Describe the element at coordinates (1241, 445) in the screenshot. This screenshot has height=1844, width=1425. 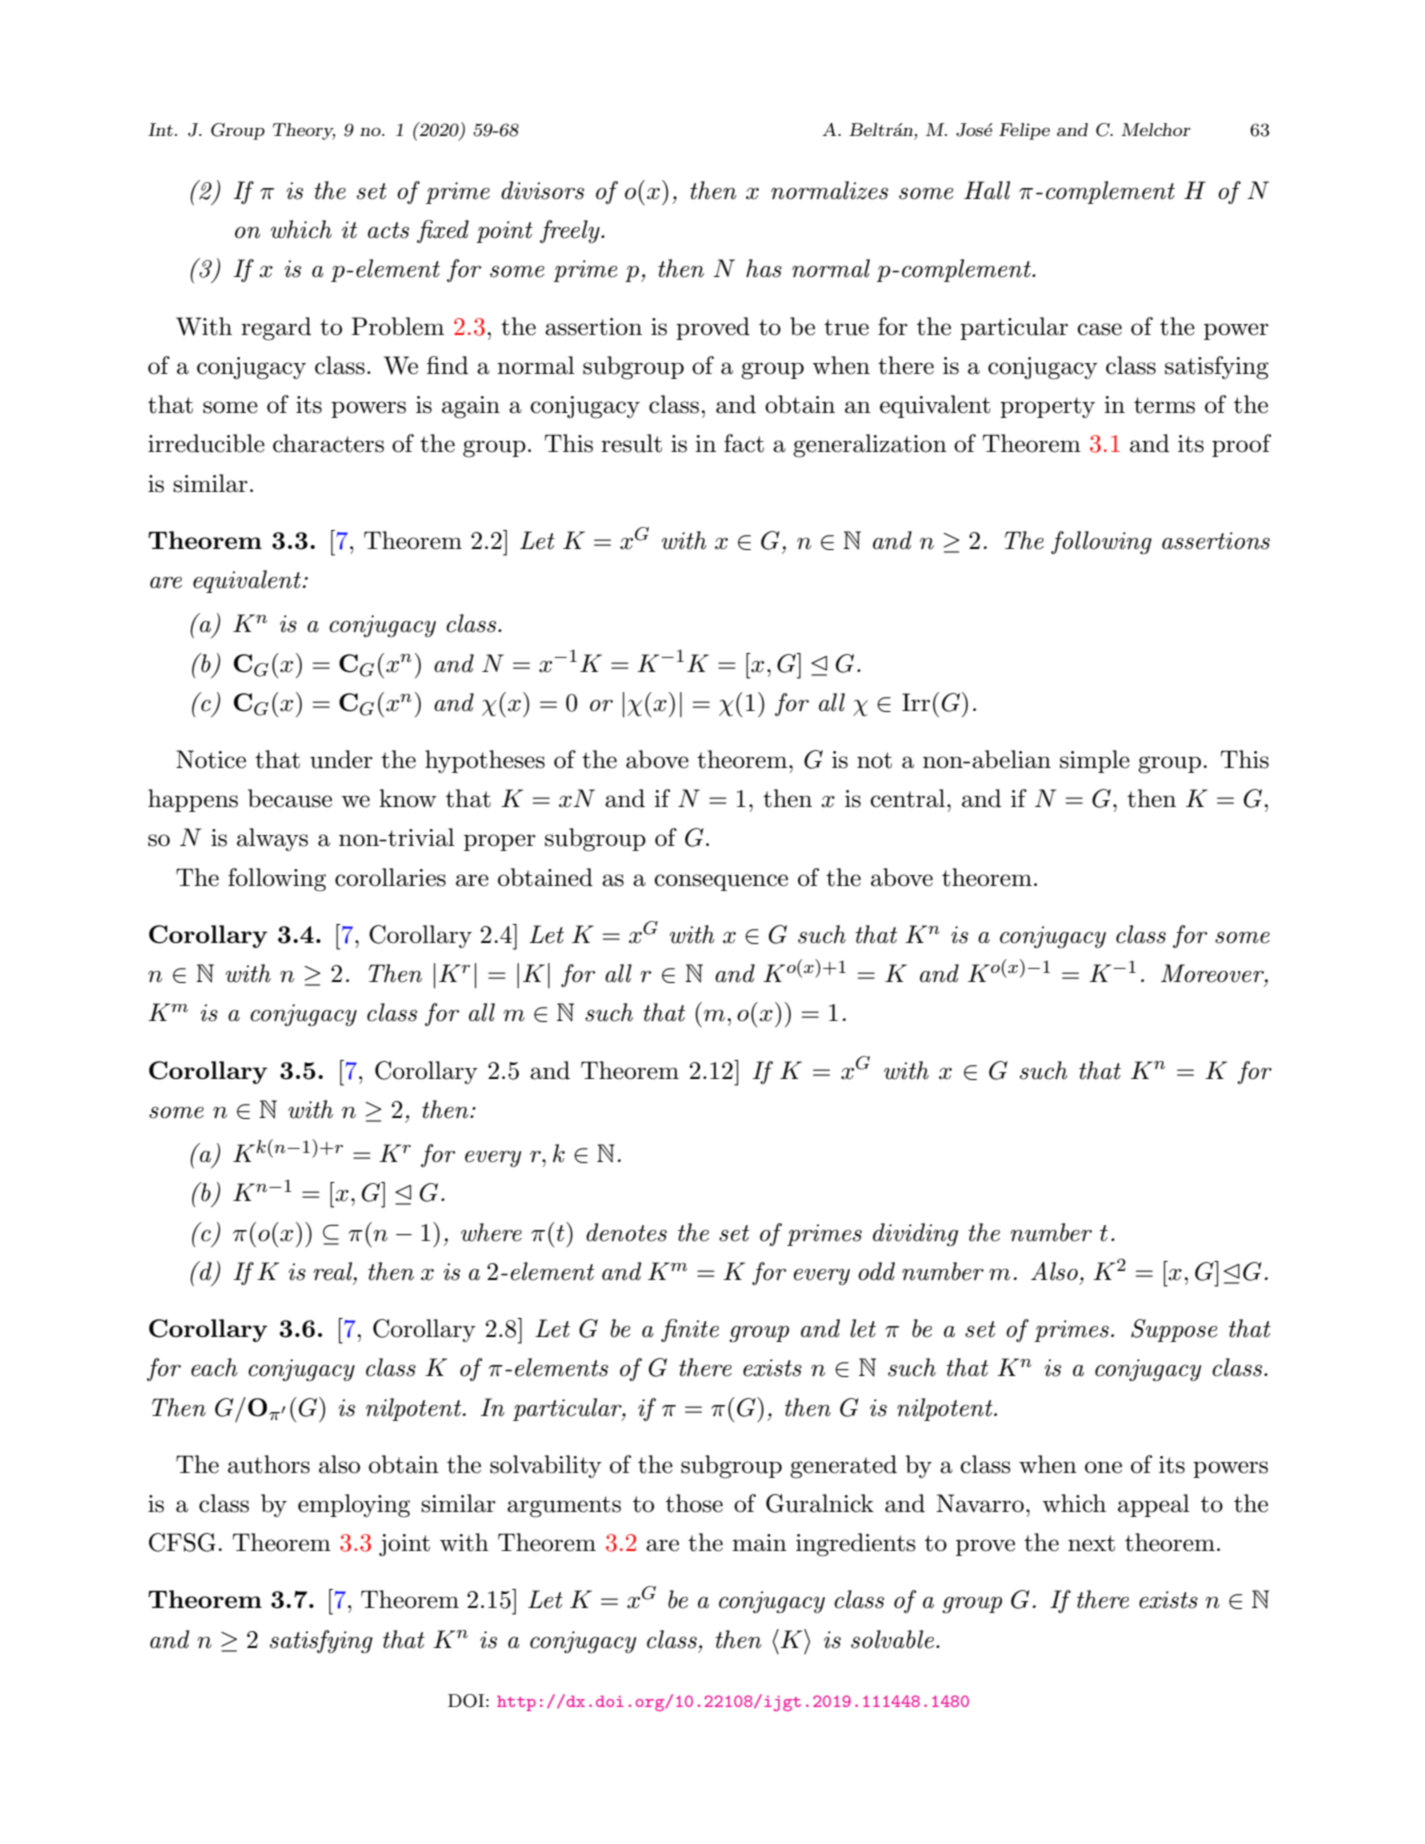
I see `proof` at that location.
